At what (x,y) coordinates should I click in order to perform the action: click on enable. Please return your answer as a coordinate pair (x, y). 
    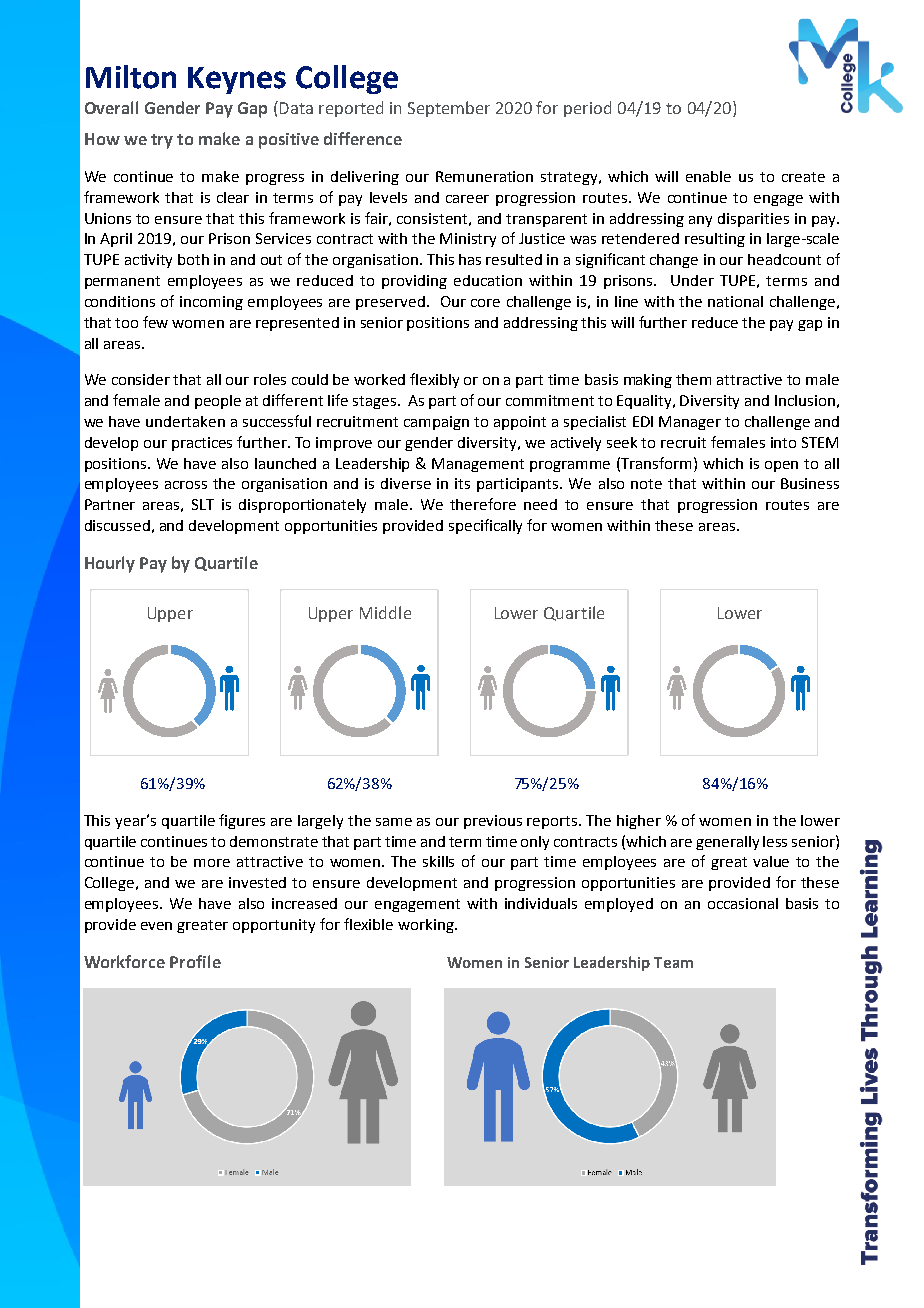
    Looking at the image, I should click on (708, 176).
